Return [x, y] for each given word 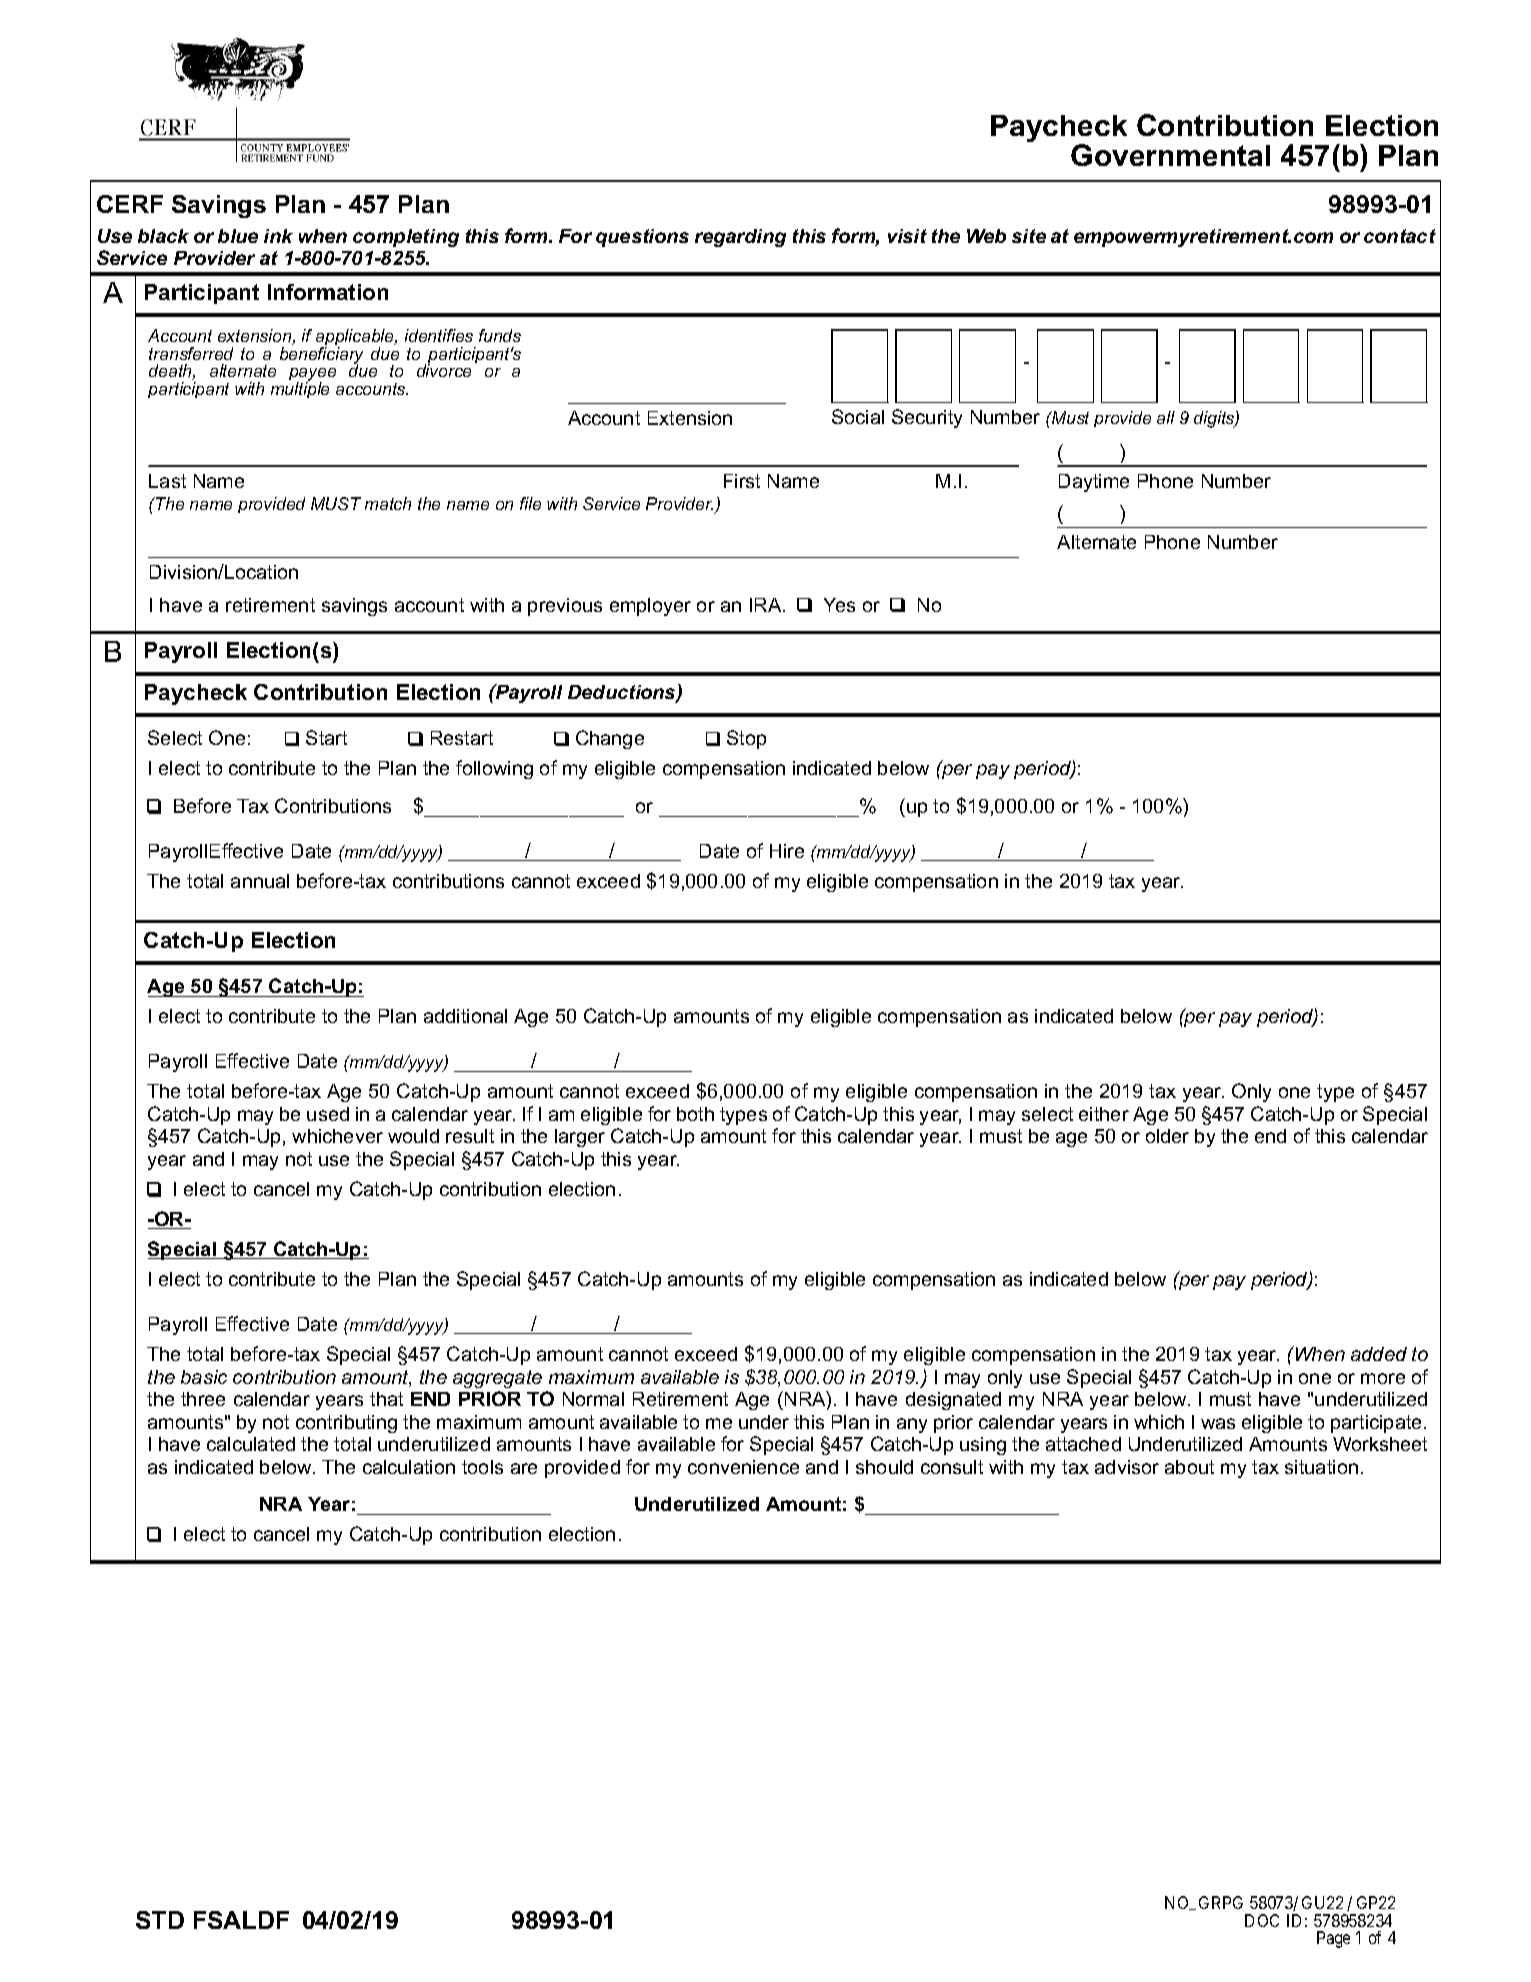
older [1167, 1136]
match [388, 503]
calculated [251, 1444]
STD [160, 1920]
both [695, 1114]
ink [278, 236]
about [1189, 1467]
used [328, 1114]
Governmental [1170, 155]
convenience [743, 1467]
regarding [740, 238]
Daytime [1094, 483]
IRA [767, 605]
